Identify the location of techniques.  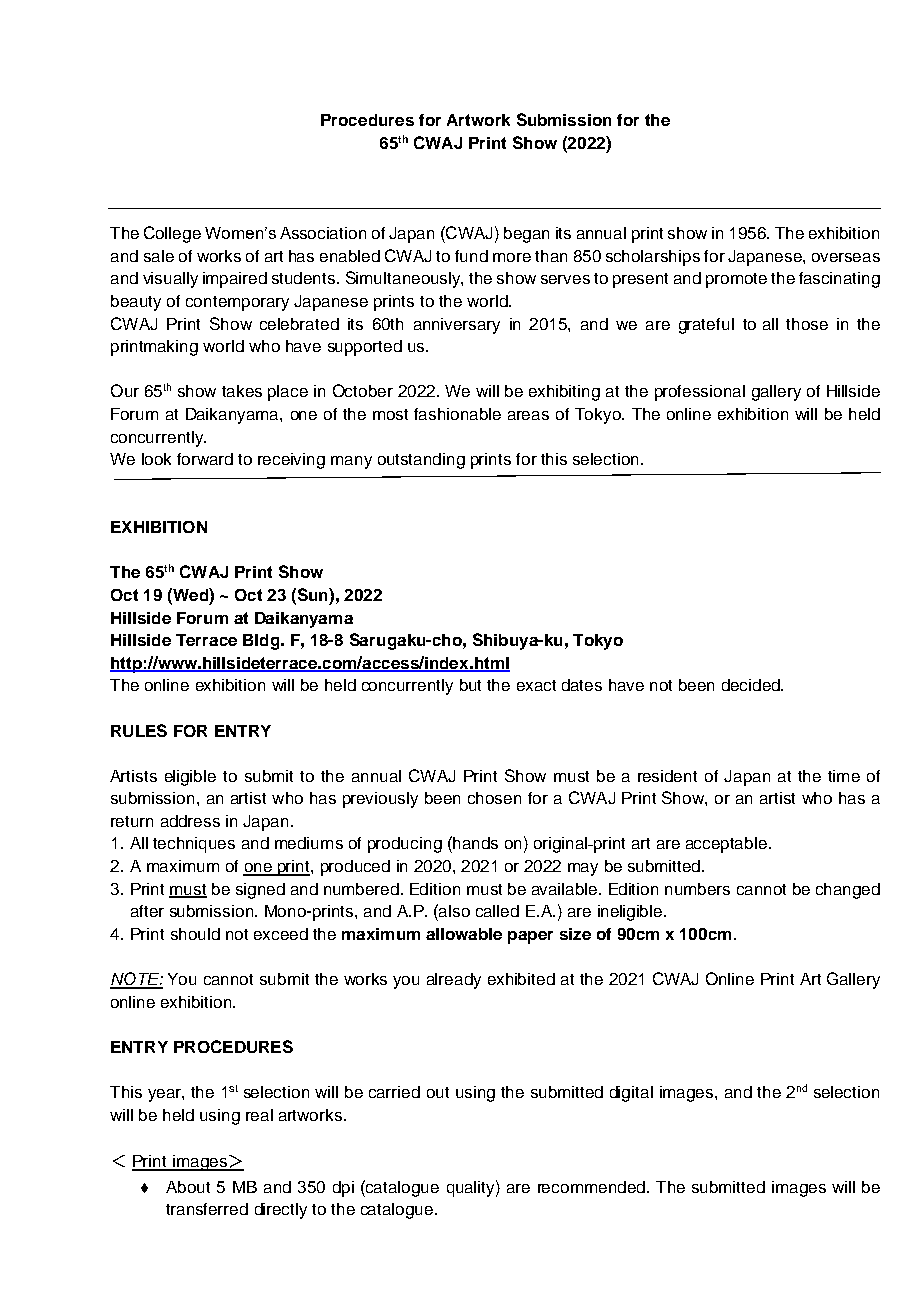
(194, 845).
